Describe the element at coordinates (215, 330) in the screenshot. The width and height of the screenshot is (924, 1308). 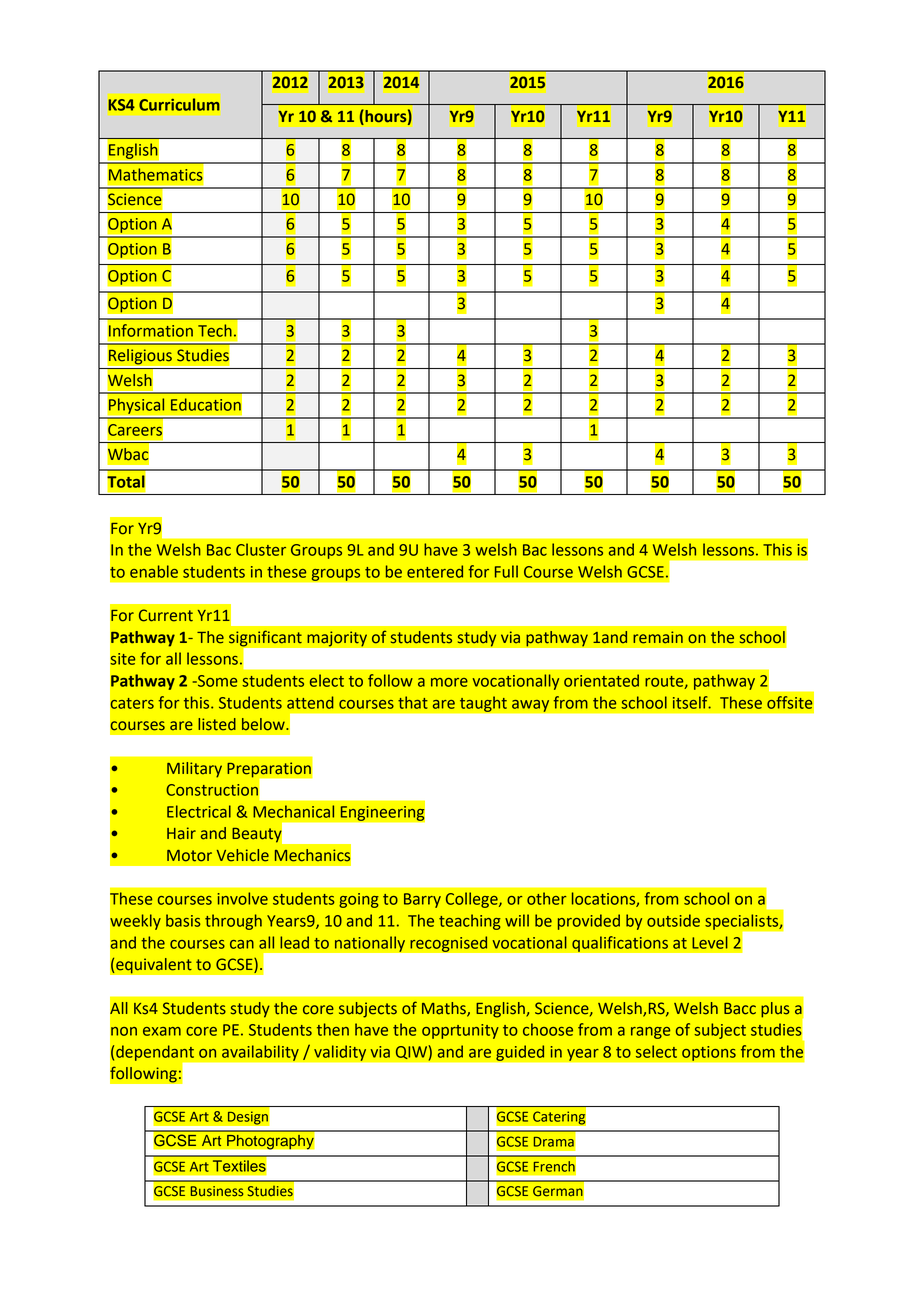
I see `Tech` at that location.
